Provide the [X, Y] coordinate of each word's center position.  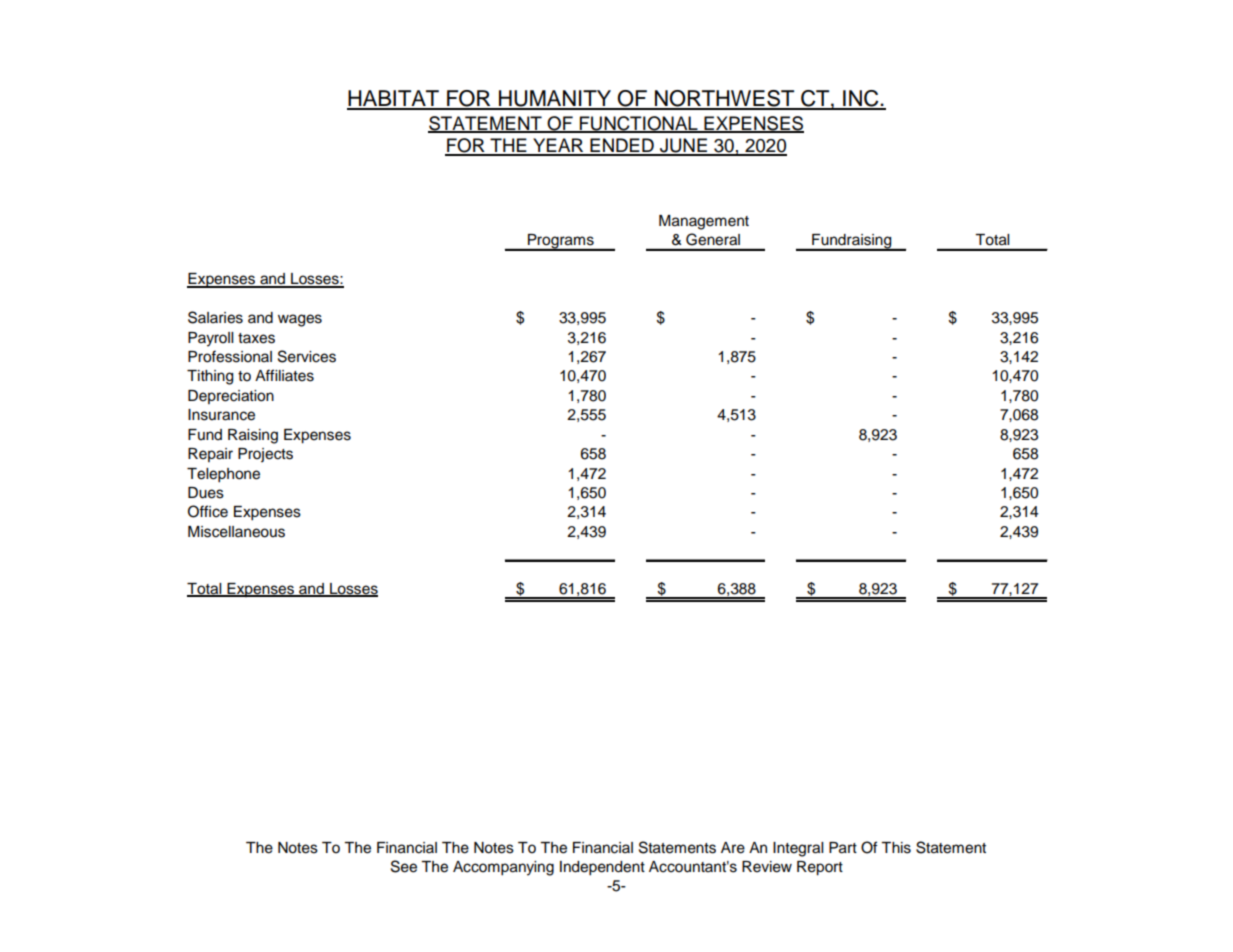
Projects [265, 455]
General [713, 239]
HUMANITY [555, 99]
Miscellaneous [236, 532]
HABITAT [394, 99]
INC [861, 99]
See [404, 866]
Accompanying [503, 868]
